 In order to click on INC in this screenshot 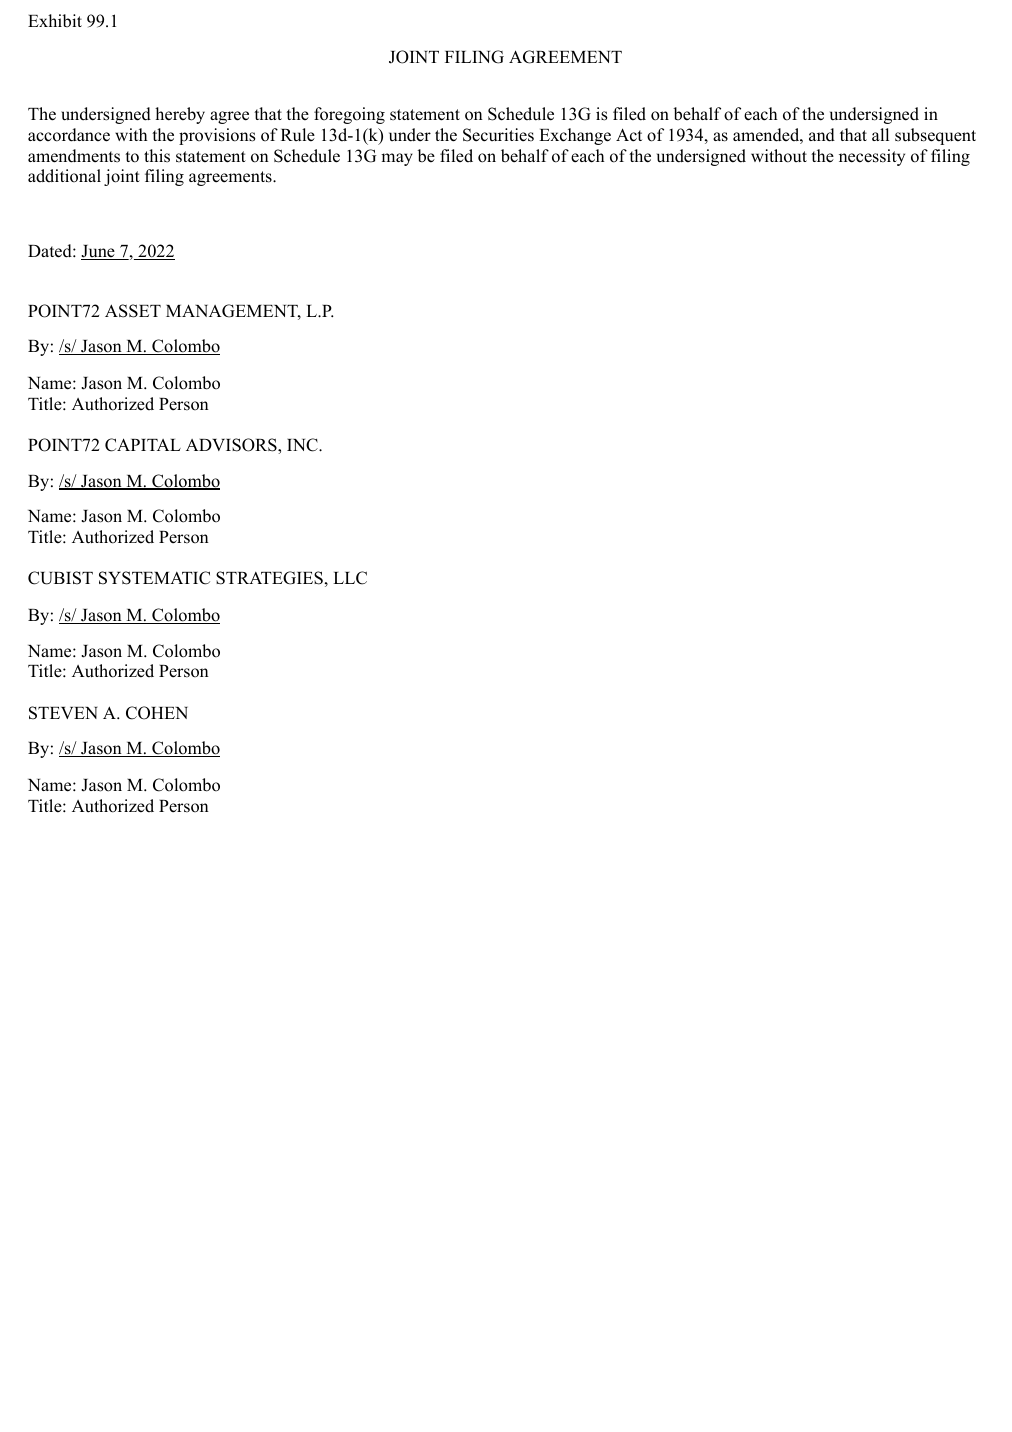, I will do `click(303, 445)`.
